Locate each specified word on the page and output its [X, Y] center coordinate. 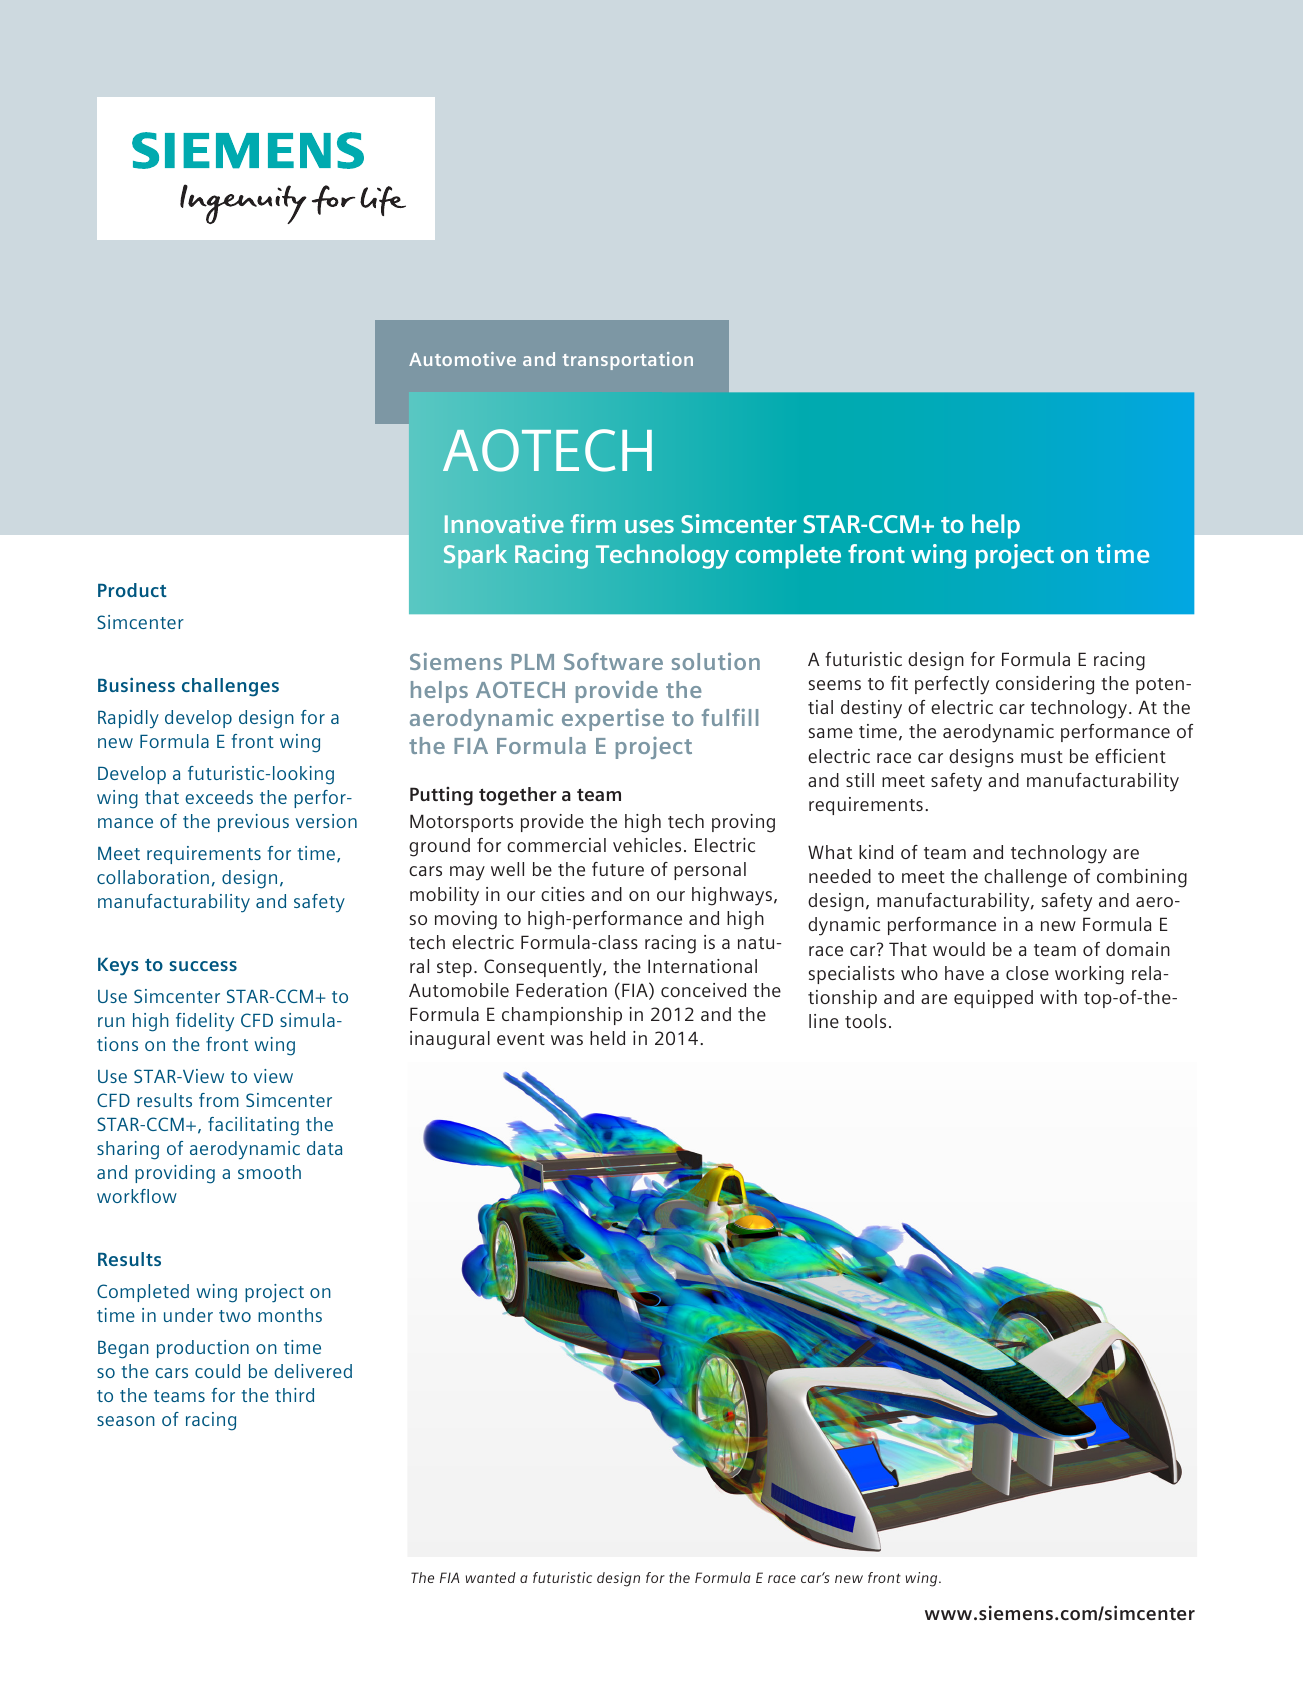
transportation [628, 361]
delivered [313, 1371]
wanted [491, 1577]
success [203, 966]
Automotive [462, 359]
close [1027, 973]
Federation [561, 990]
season [126, 1421]
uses [649, 526]
